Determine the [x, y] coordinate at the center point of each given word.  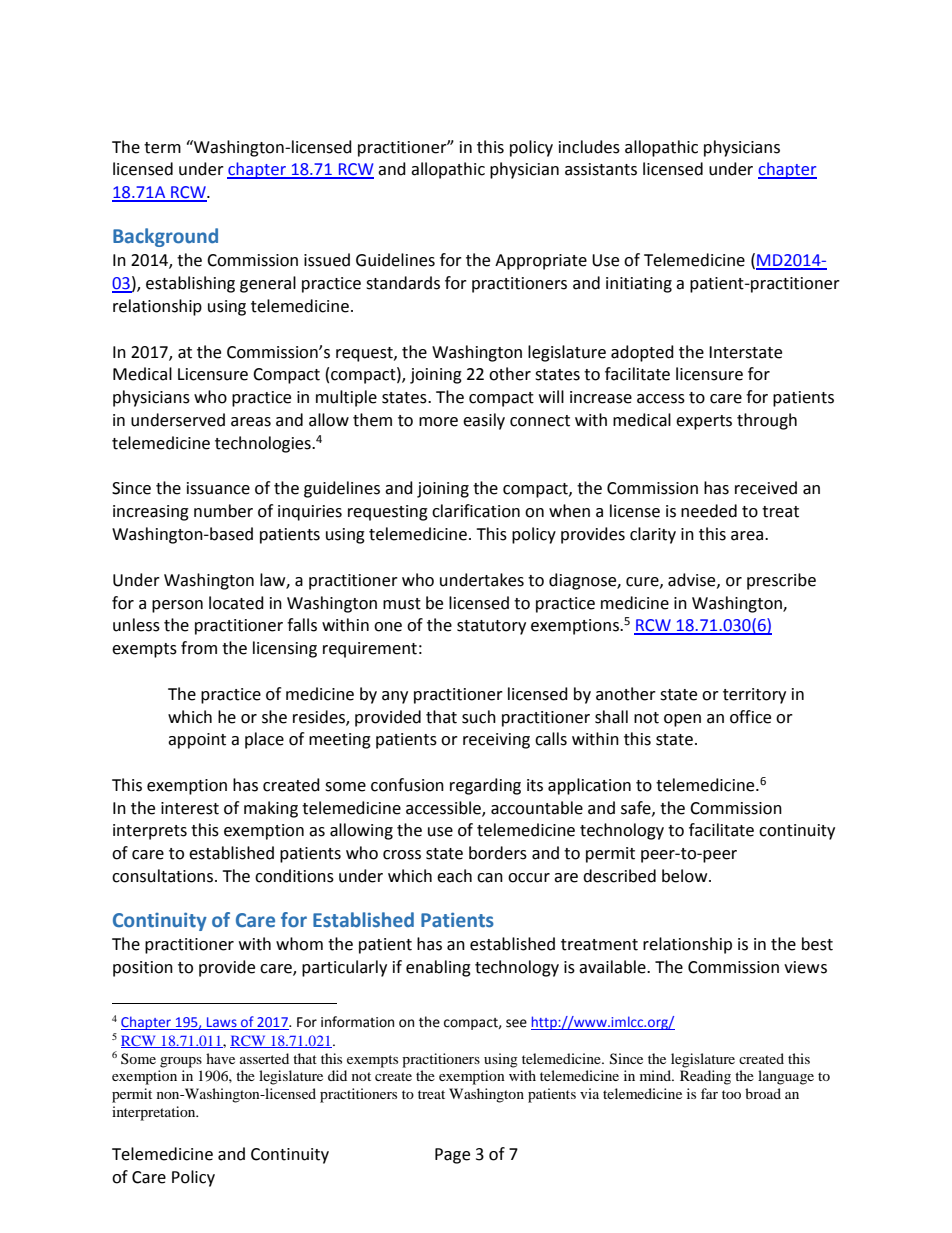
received [766, 488]
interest [190, 808]
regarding [485, 786]
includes [589, 147]
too [731, 1094]
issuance [218, 488]
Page [452, 1156]
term [162, 148]
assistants [601, 169]
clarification [476, 511]
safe [637, 808]
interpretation [155, 1113]
